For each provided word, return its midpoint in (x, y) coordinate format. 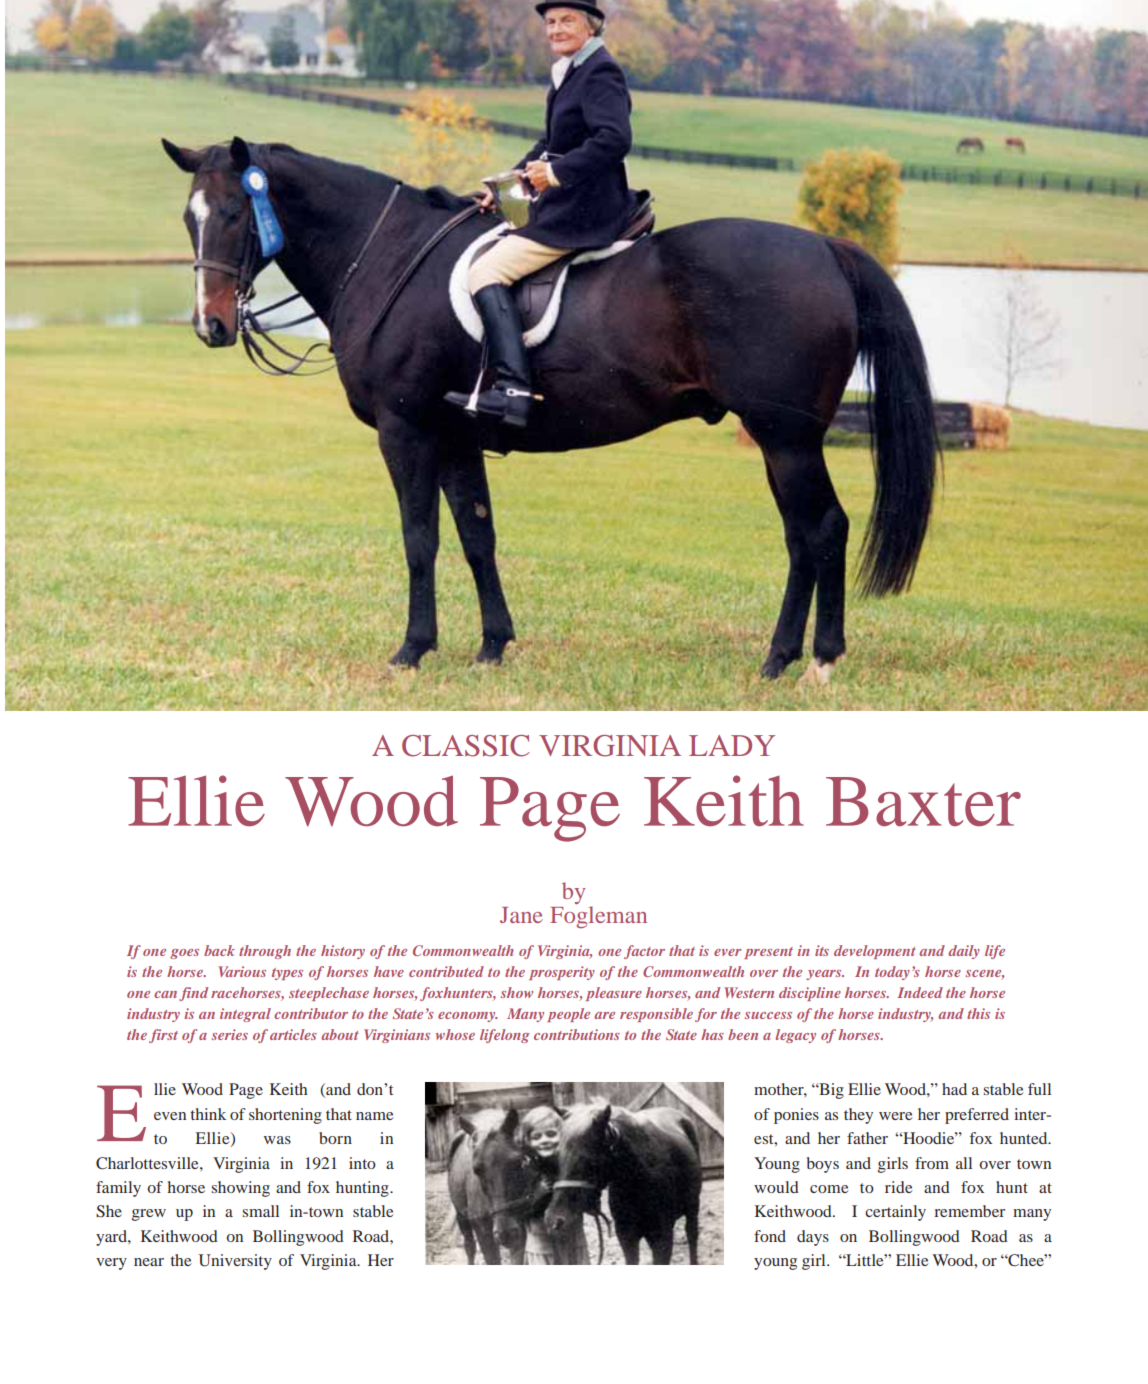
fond (770, 1236)
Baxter (923, 801)
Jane (521, 915)
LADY (732, 745)
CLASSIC (466, 746)
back (219, 950)
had (954, 1089)
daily (964, 952)
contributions (577, 1034)
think (208, 1114)
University (235, 1262)
